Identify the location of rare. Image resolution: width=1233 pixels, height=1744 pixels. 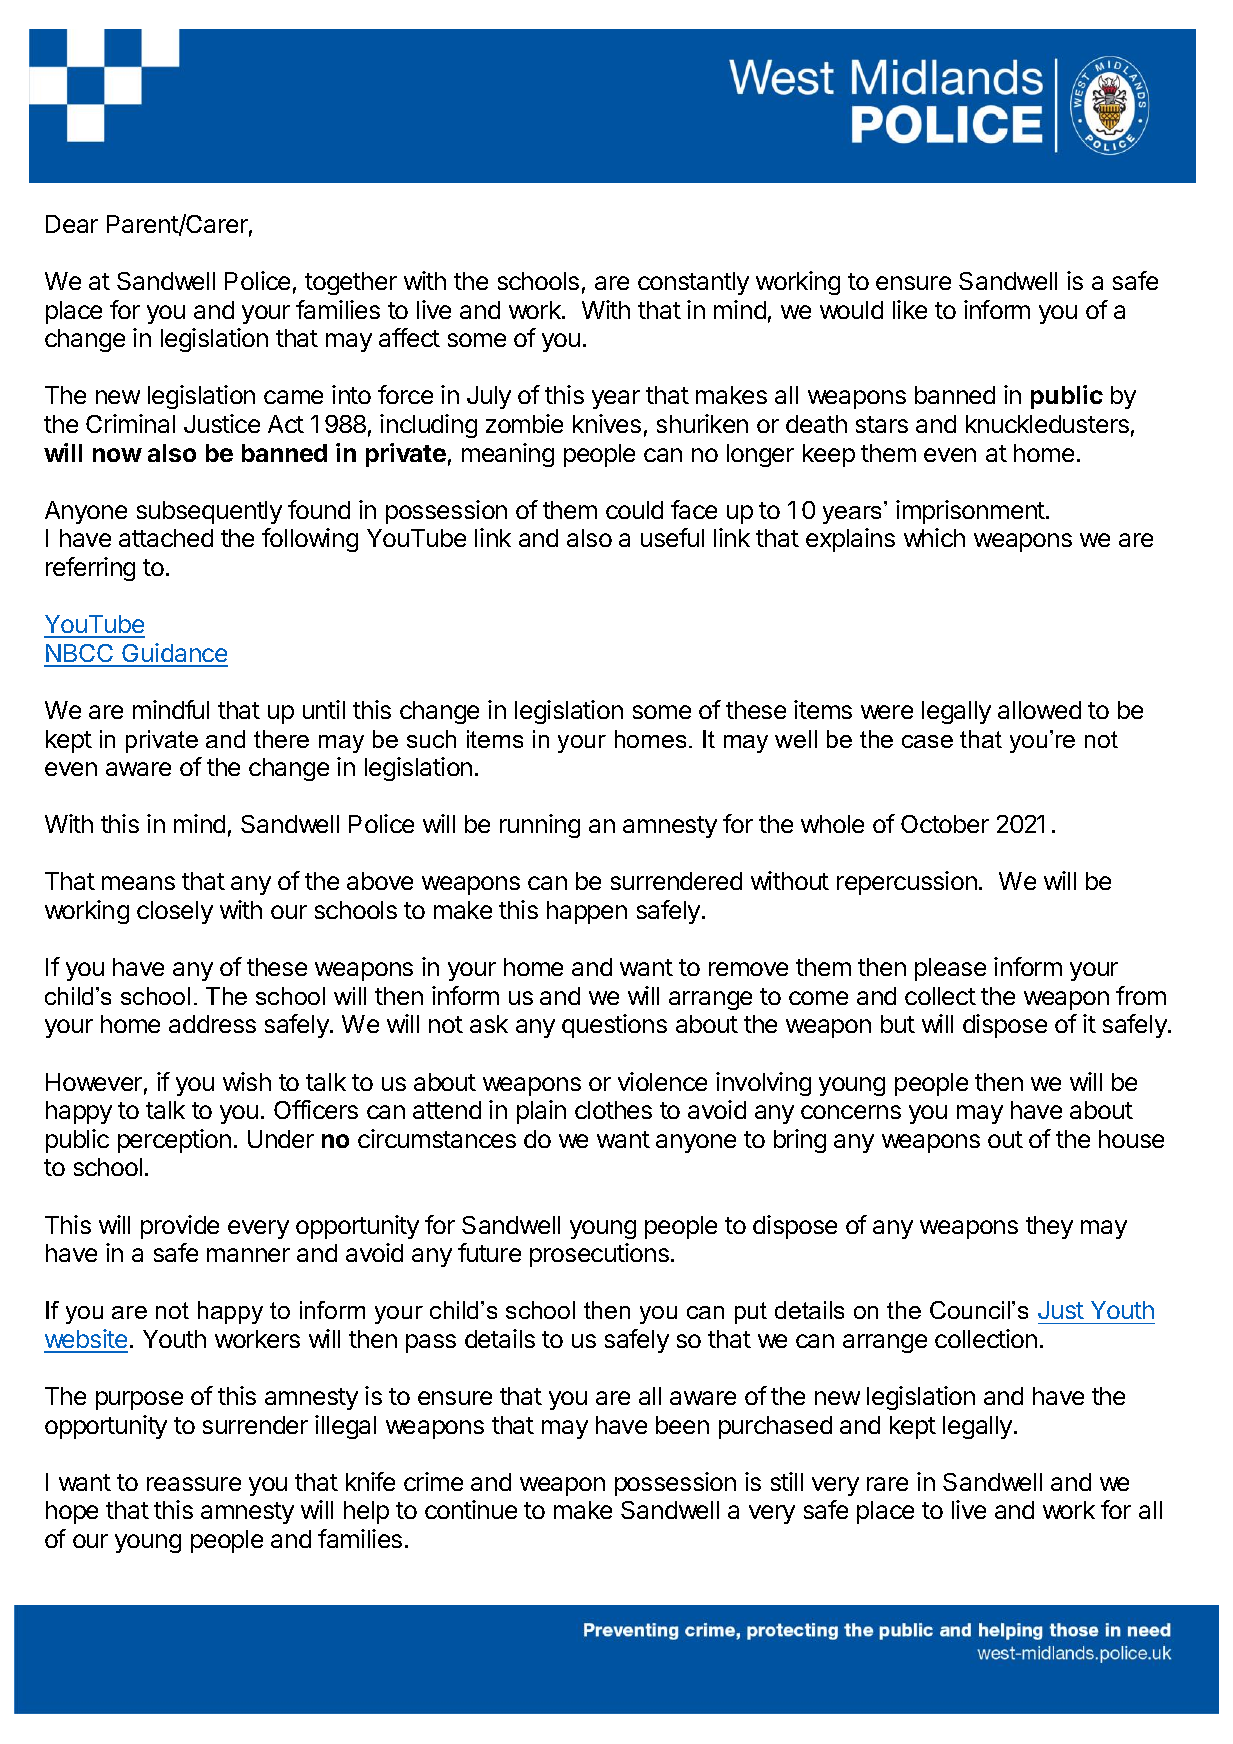
(887, 1484).
